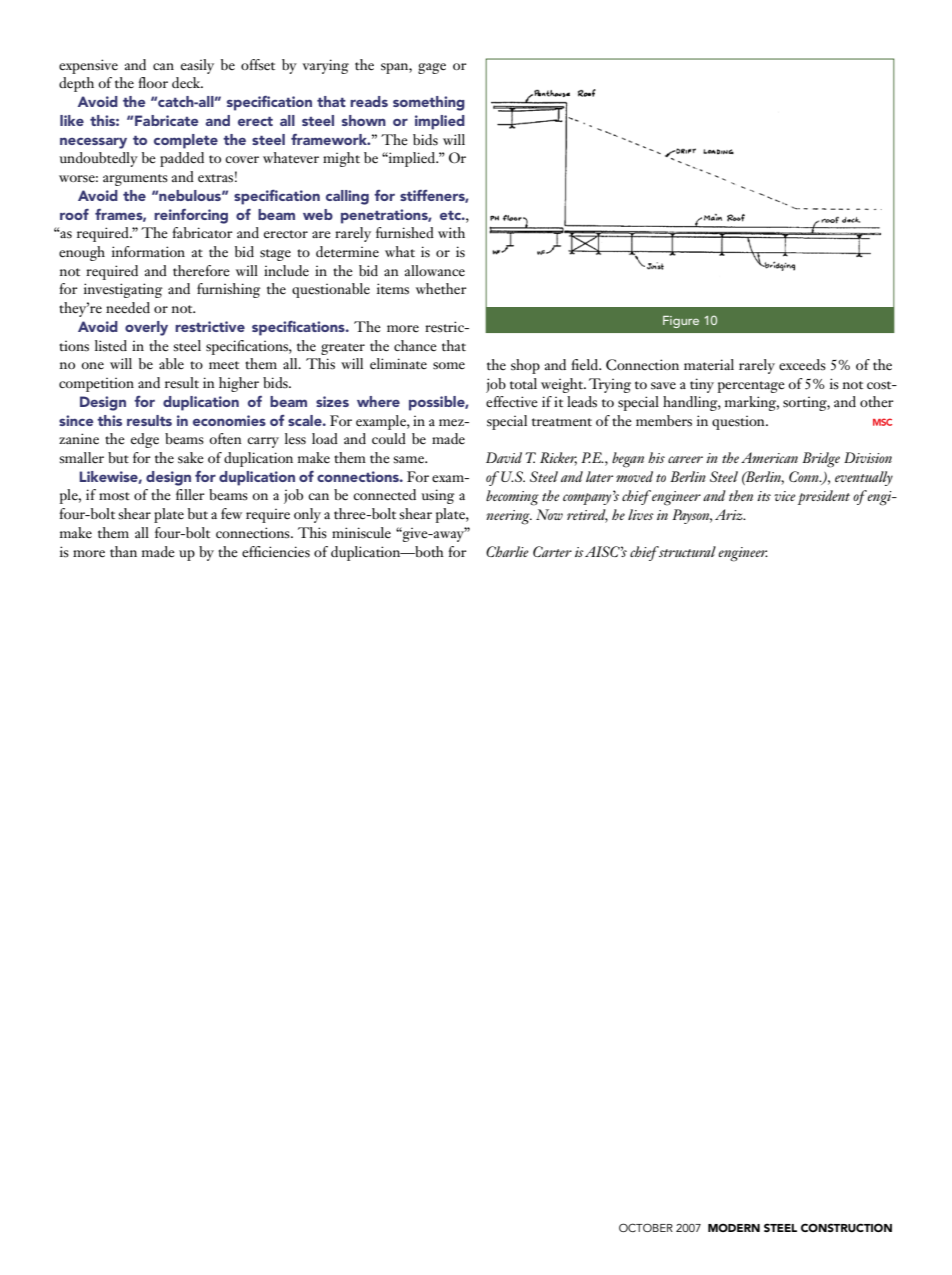 This document has width=952, height=1275. I want to click on structural, so click(687, 551).
